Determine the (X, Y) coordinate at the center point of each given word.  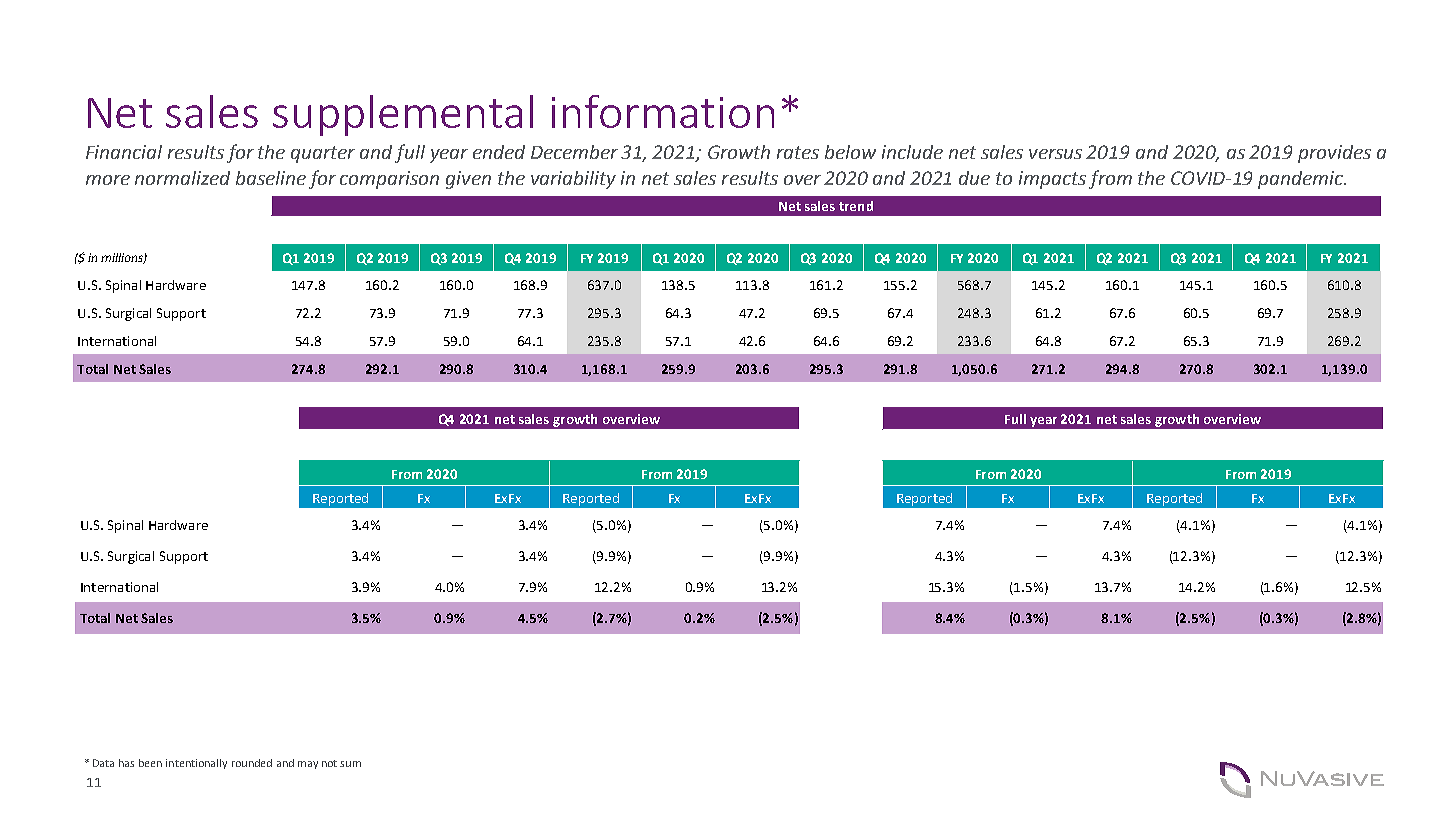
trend (856, 206)
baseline (271, 178)
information (663, 111)
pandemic (1301, 180)
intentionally (196, 764)
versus (1055, 154)
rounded (252, 763)
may (308, 765)
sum (350, 764)
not (329, 763)
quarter (323, 154)
